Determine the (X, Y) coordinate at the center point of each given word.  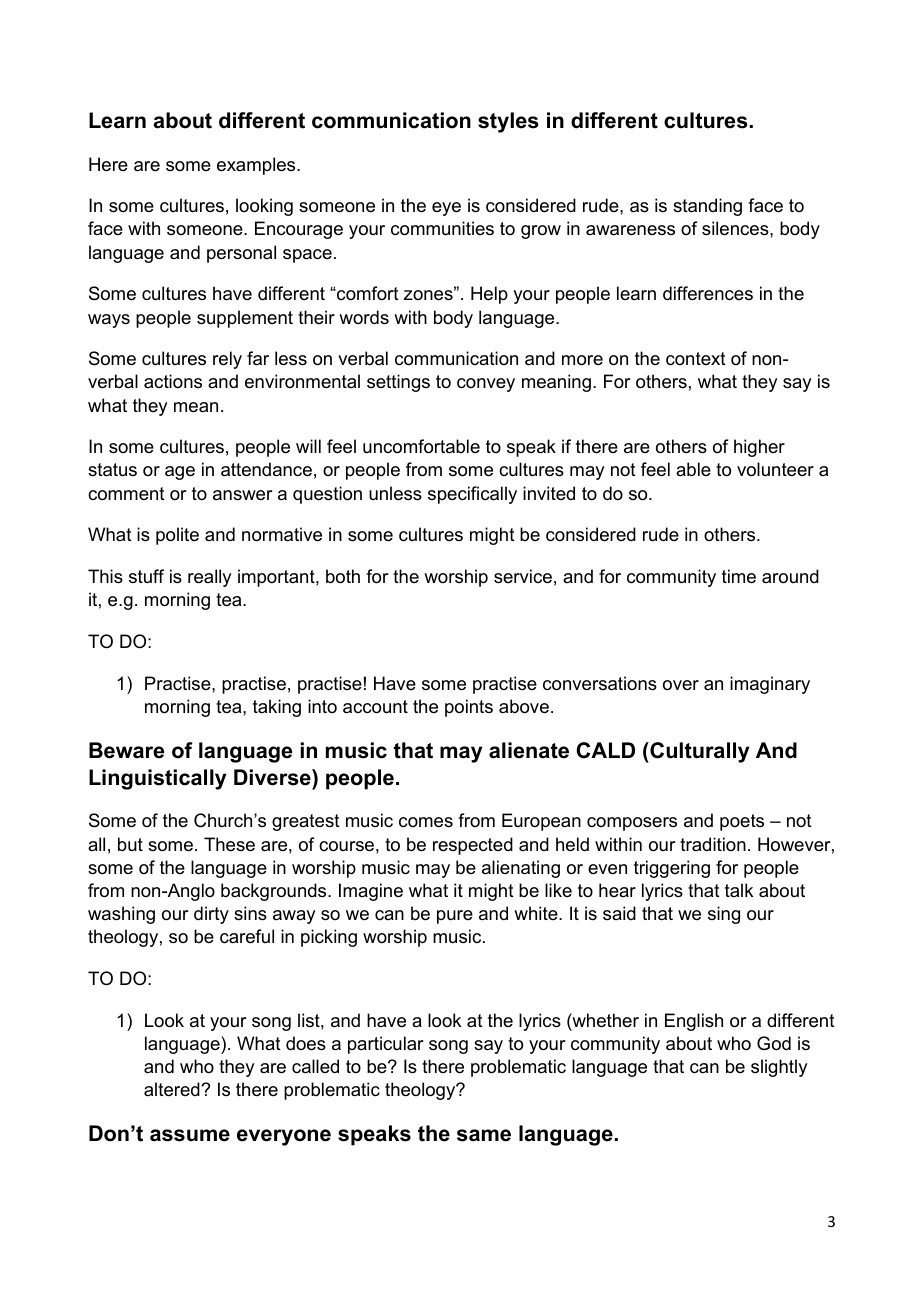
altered (173, 1089)
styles (508, 122)
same (484, 1135)
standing (707, 207)
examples (257, 166)
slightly (779, 1068)
